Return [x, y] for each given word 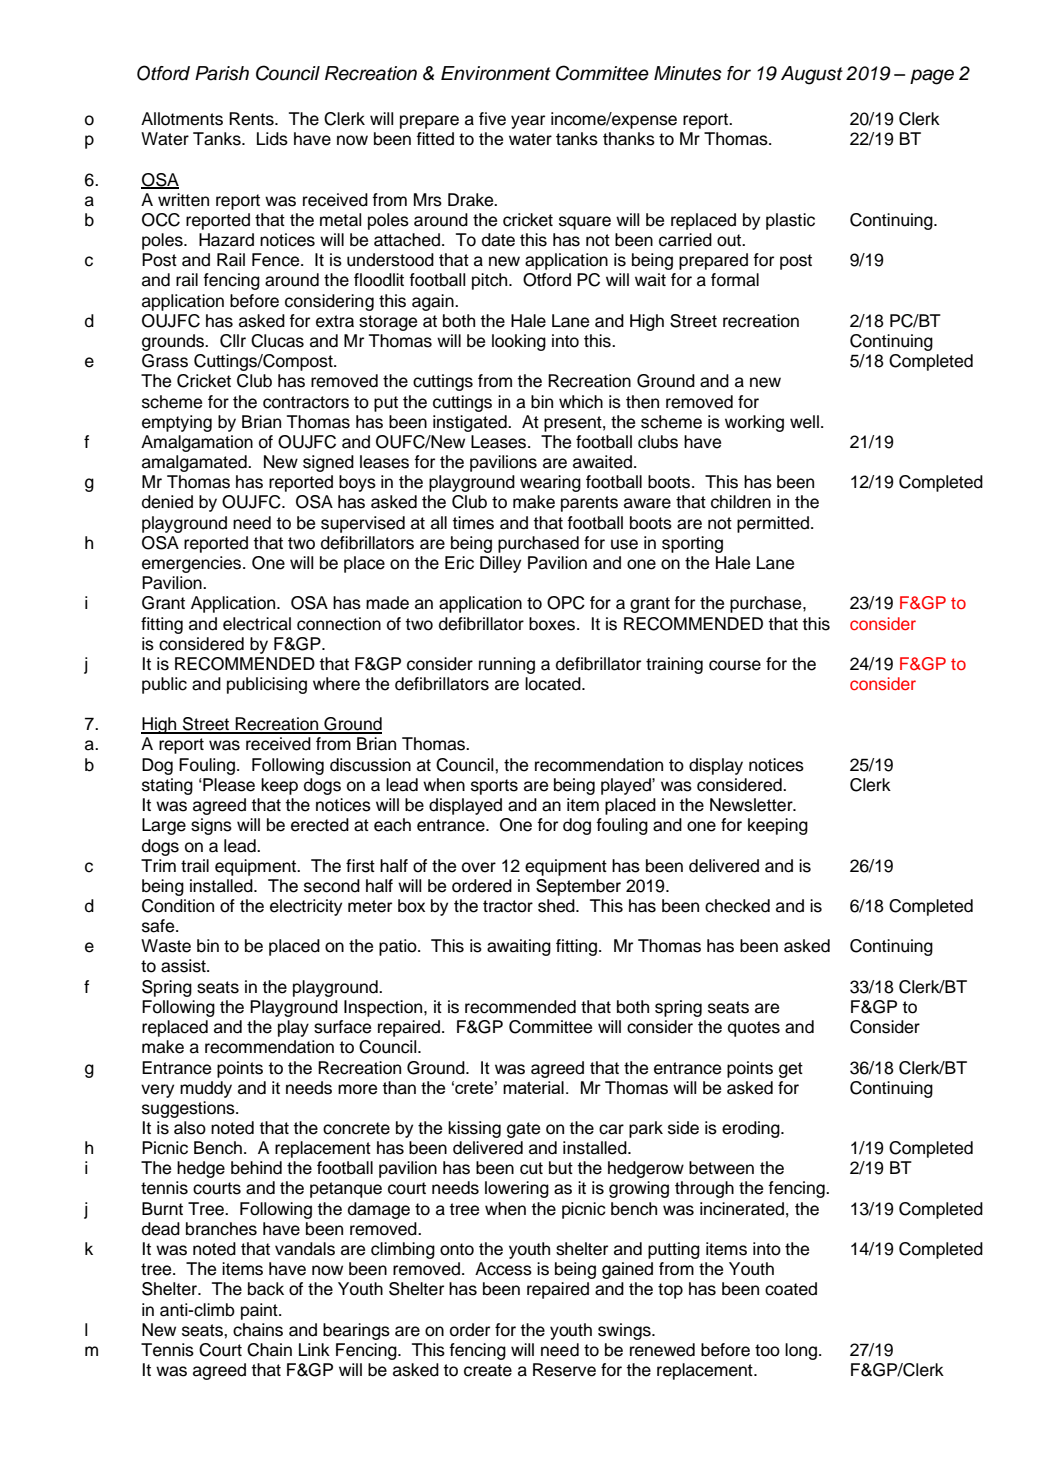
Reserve [564, 1370]
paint [260, 1311]
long [801, 1351]
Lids [272, 139]
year [528, 122]
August [812, 75]
